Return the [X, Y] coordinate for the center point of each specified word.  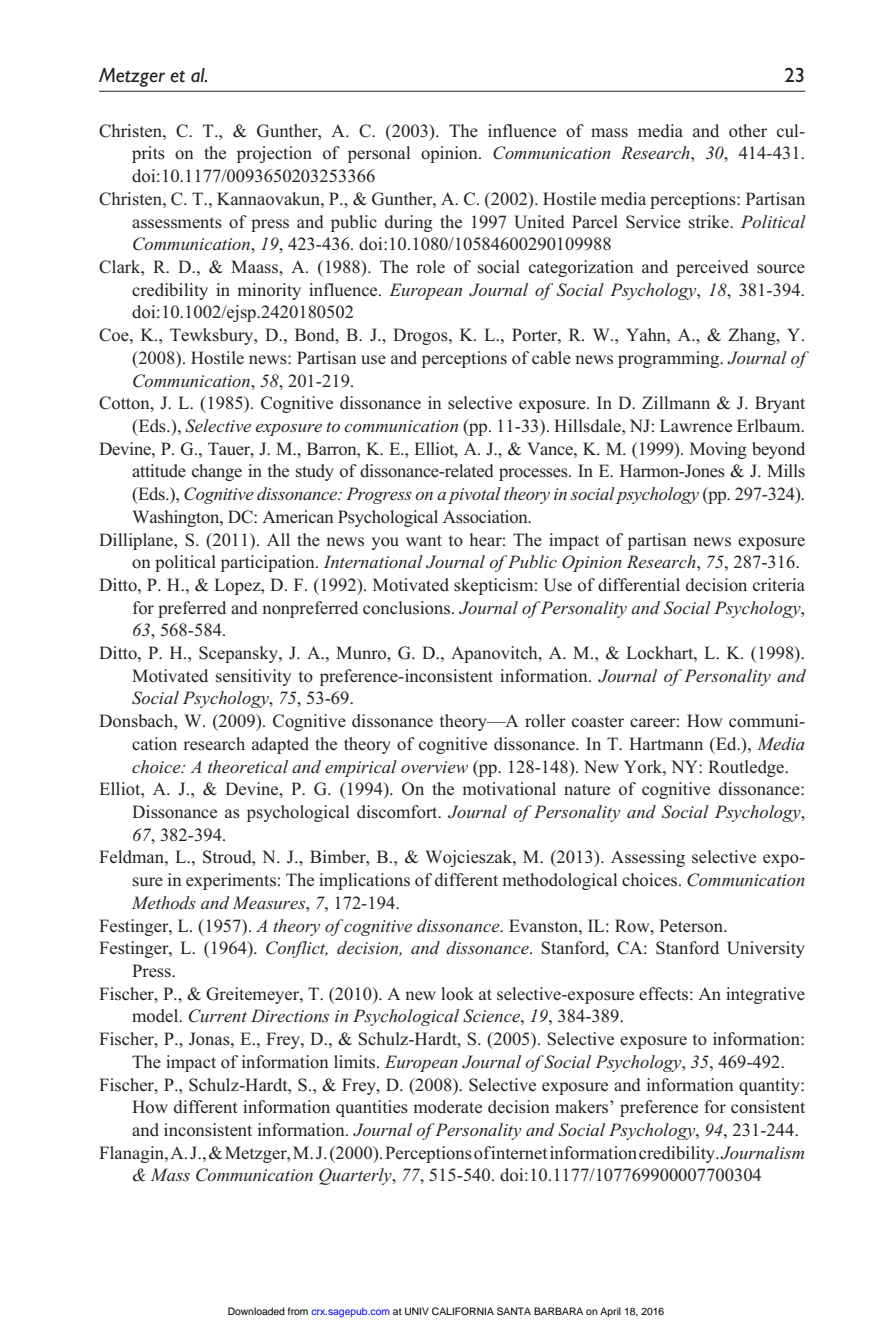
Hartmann [666, 743]
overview [434, 767]
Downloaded [256, 1311]
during [409, 223]
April [610, 1312]
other [748, 131]
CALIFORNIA [463, 1311]
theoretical [248, 766]
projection [274, 154]
